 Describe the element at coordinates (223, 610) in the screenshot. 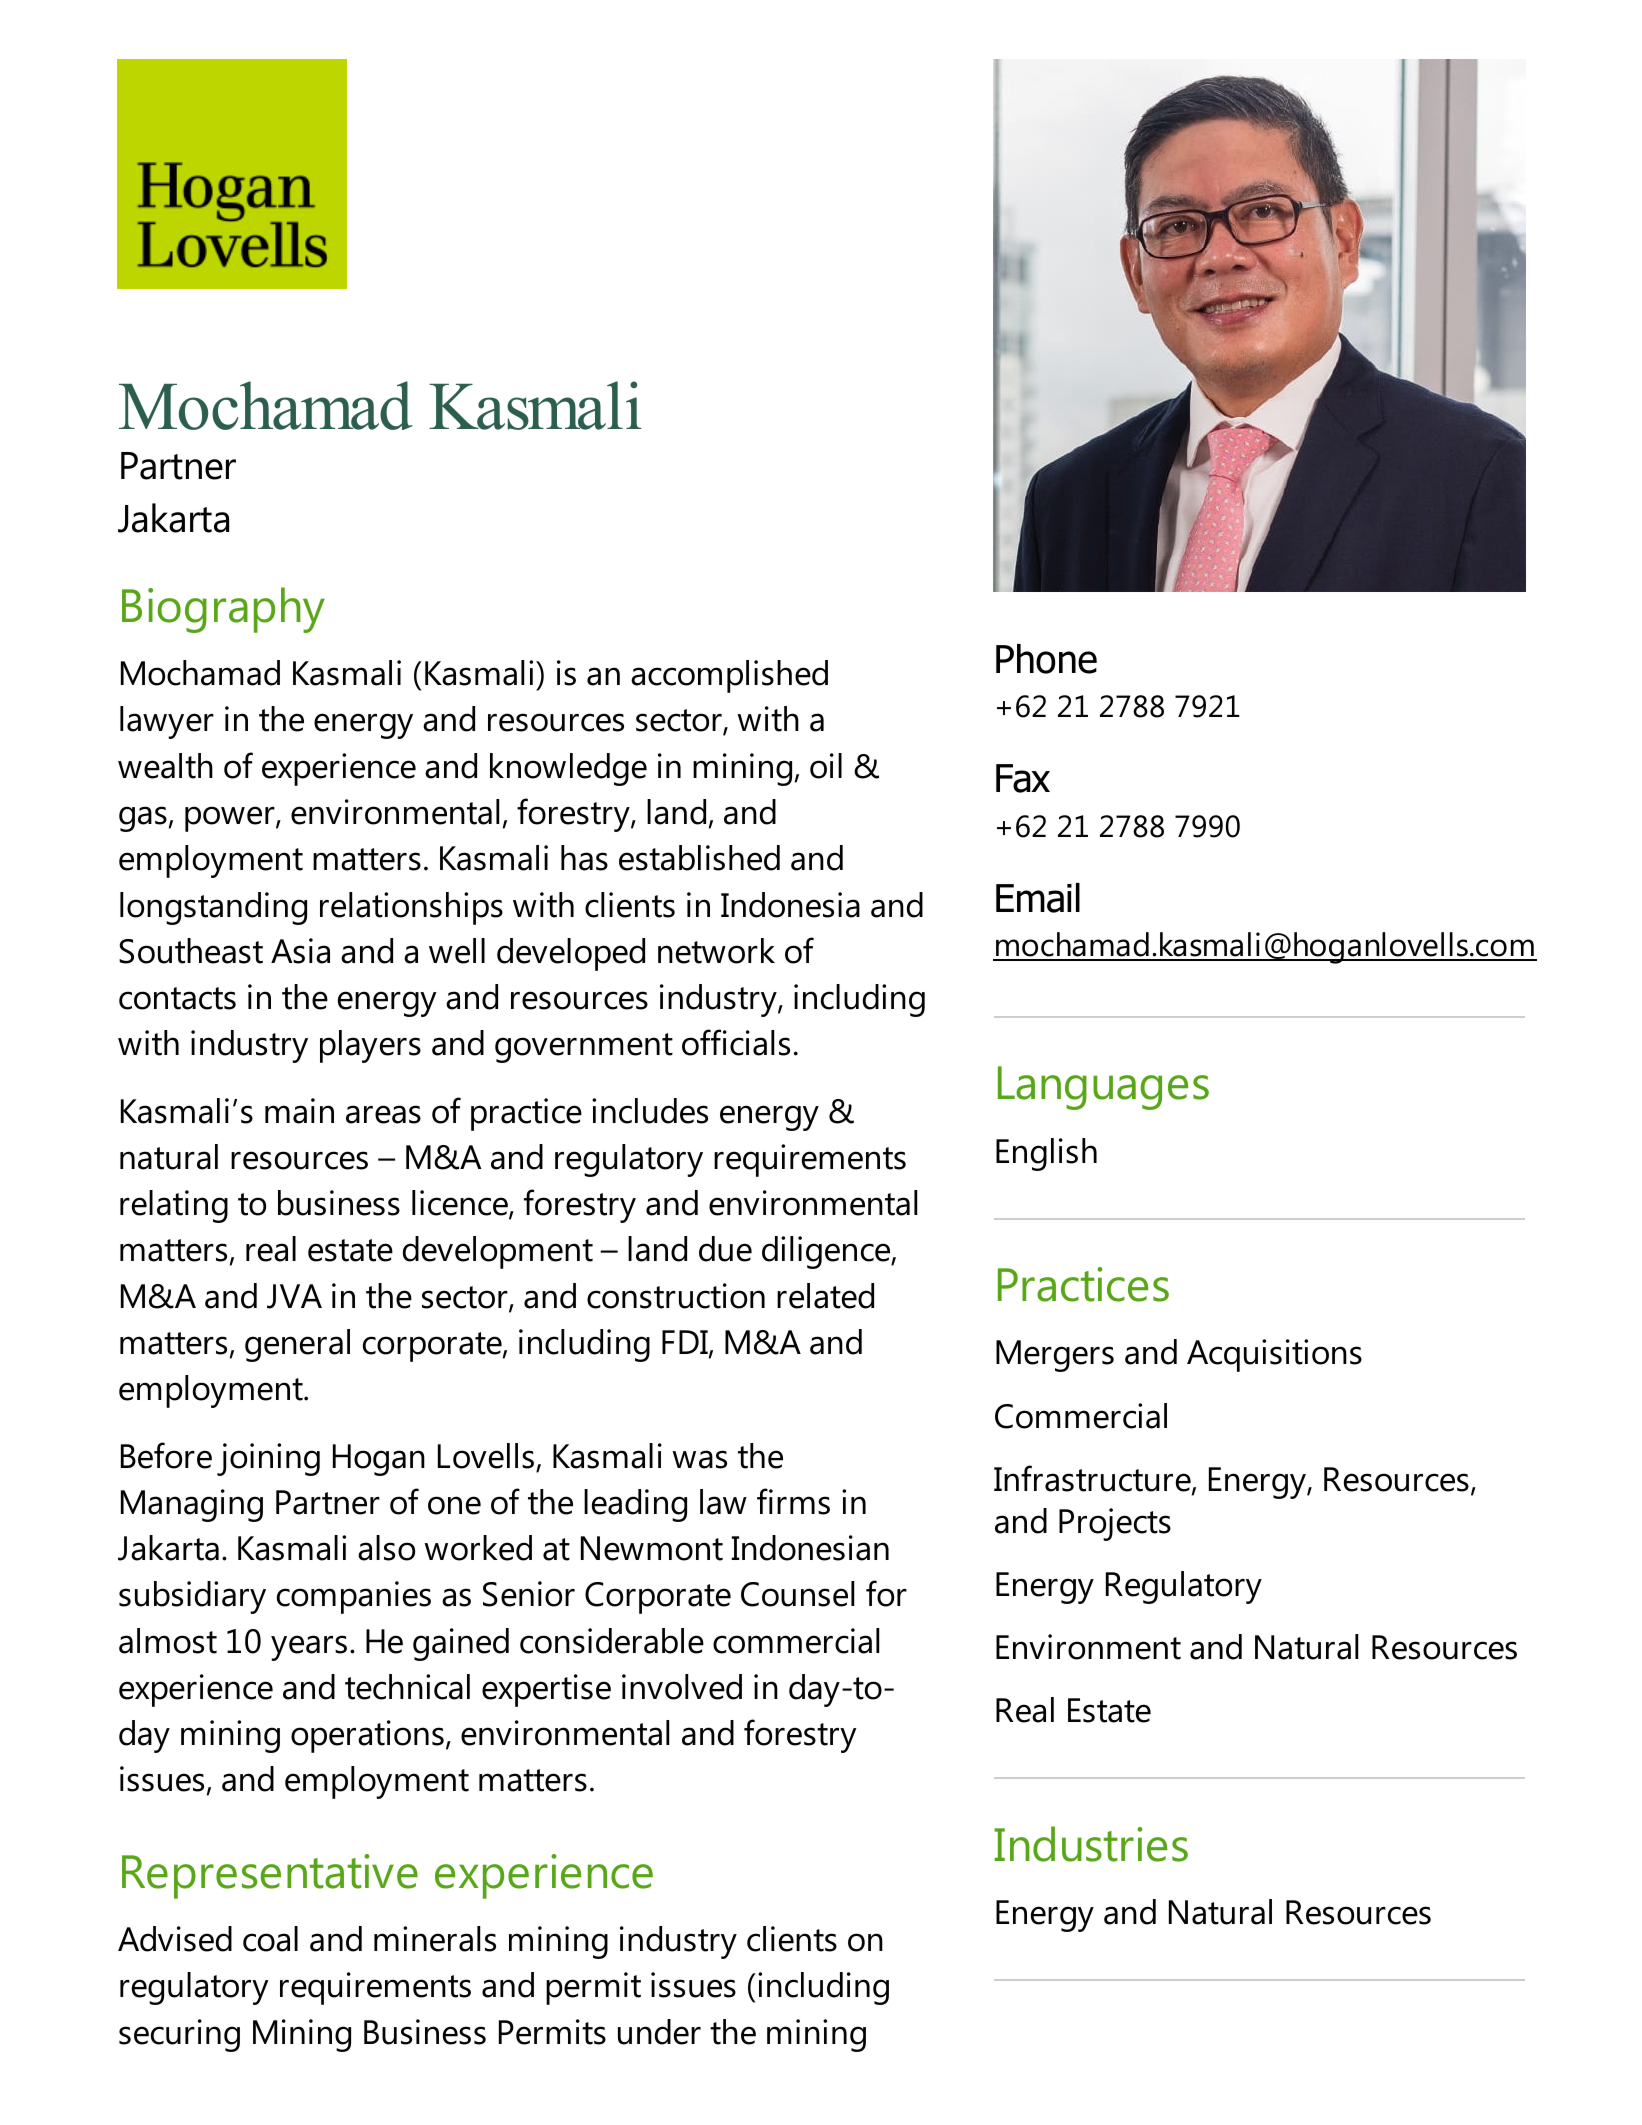

I see `Biography` at that location.
